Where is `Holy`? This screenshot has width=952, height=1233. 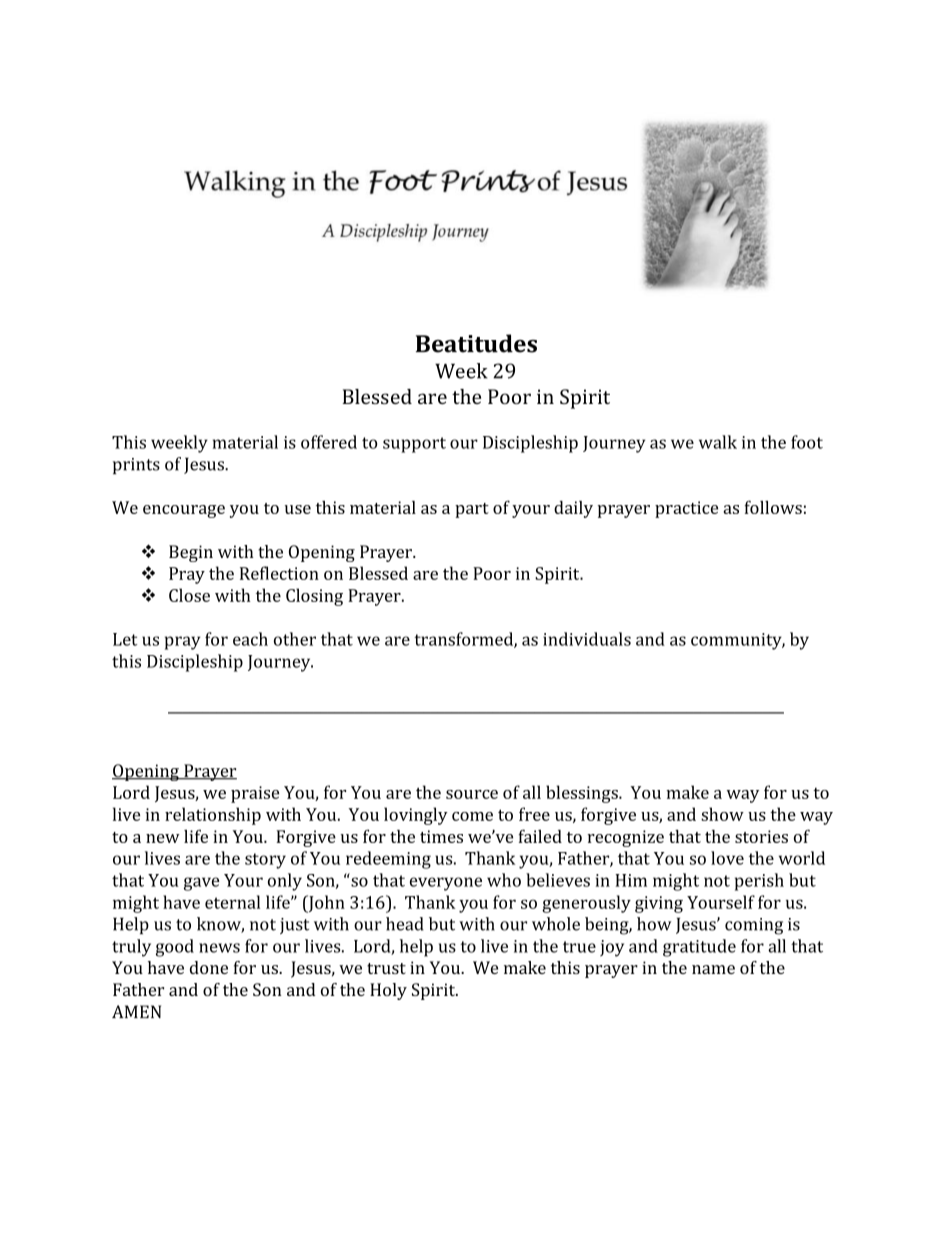
Holy is located at coordinates (388, 991).
